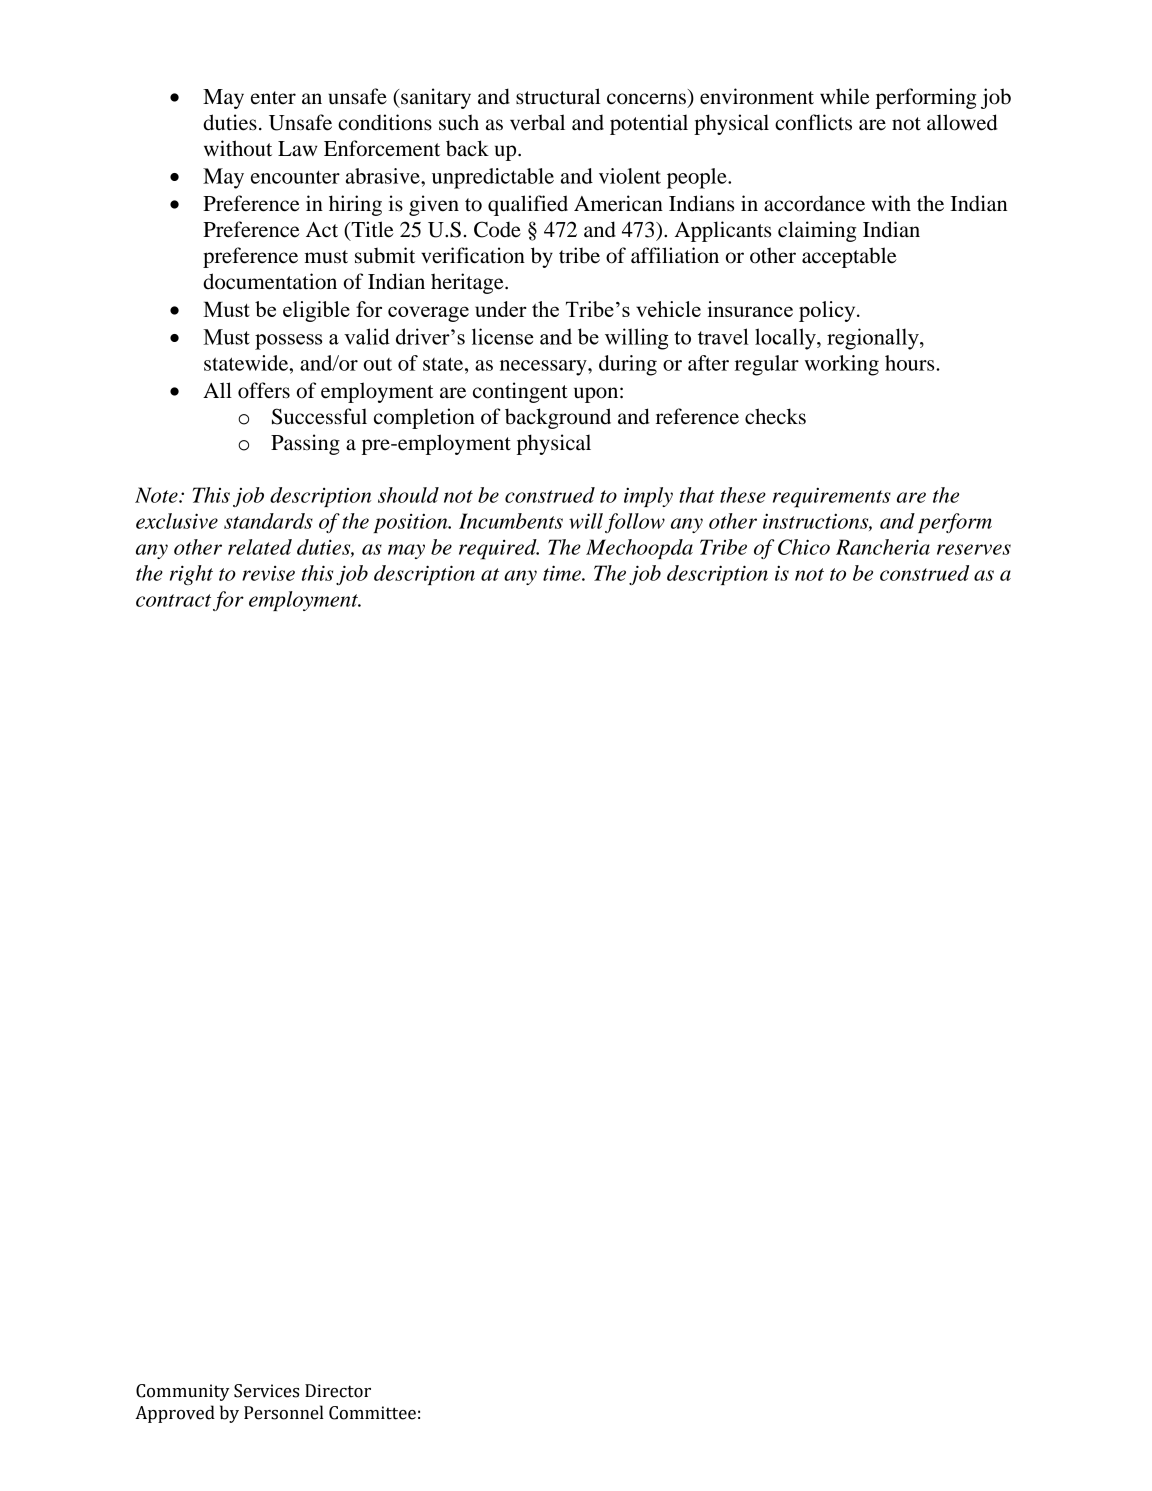 This page has width=1152, height=1491. What do you see at coordinates (173, 600) in the page?
I see `contract` at bounding box center [173, 600].
